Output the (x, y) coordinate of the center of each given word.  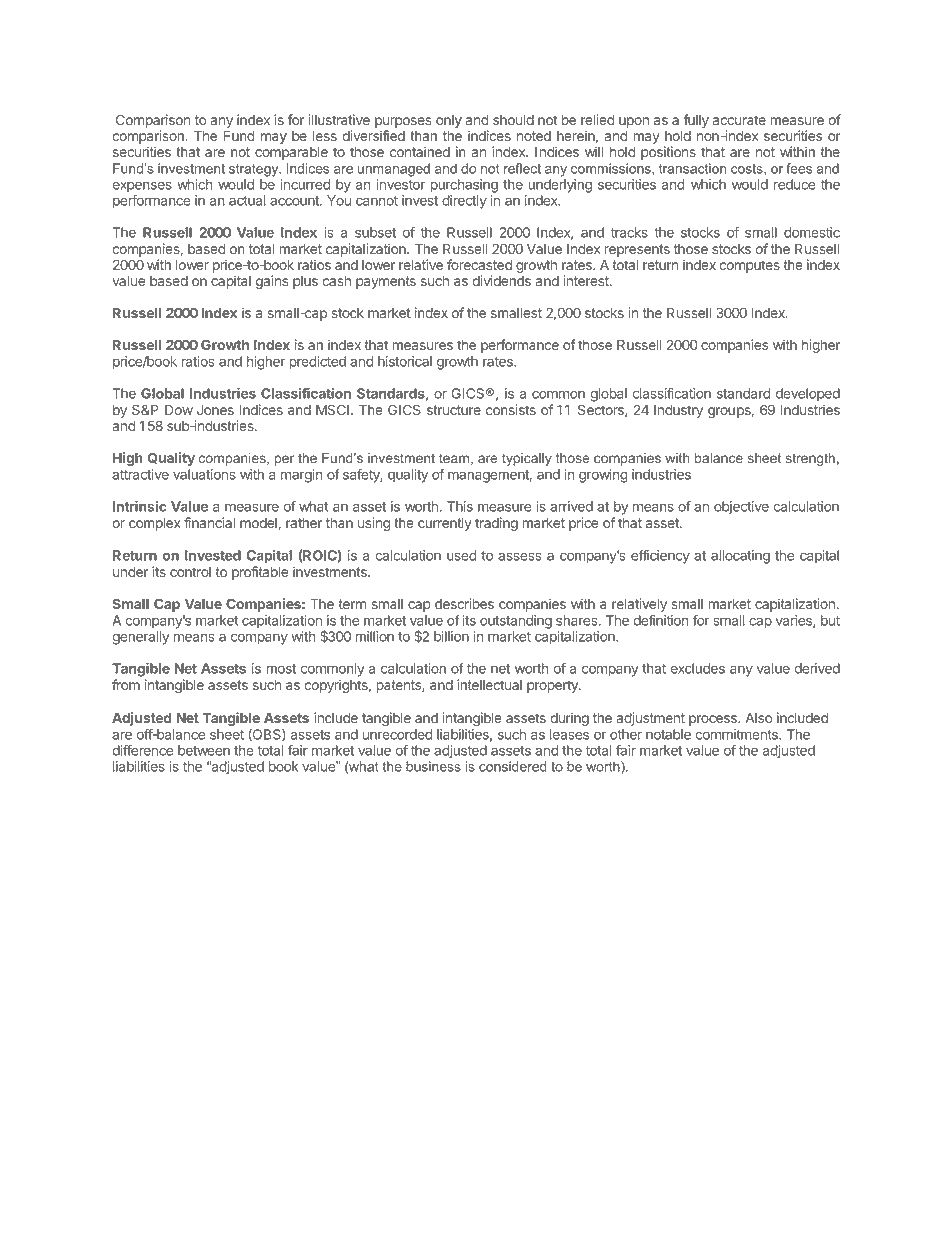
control (190, 572)
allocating (740, 557)
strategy (255, 170)
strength (810, 459)
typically (527, 459)
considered (513, 766)
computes (749, 266)
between (204, 750)
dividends (501, 280)
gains (272, 282)
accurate (739, 120)
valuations (204, 474)
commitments (737, 734)
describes (464, 603)
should (513, 120)
